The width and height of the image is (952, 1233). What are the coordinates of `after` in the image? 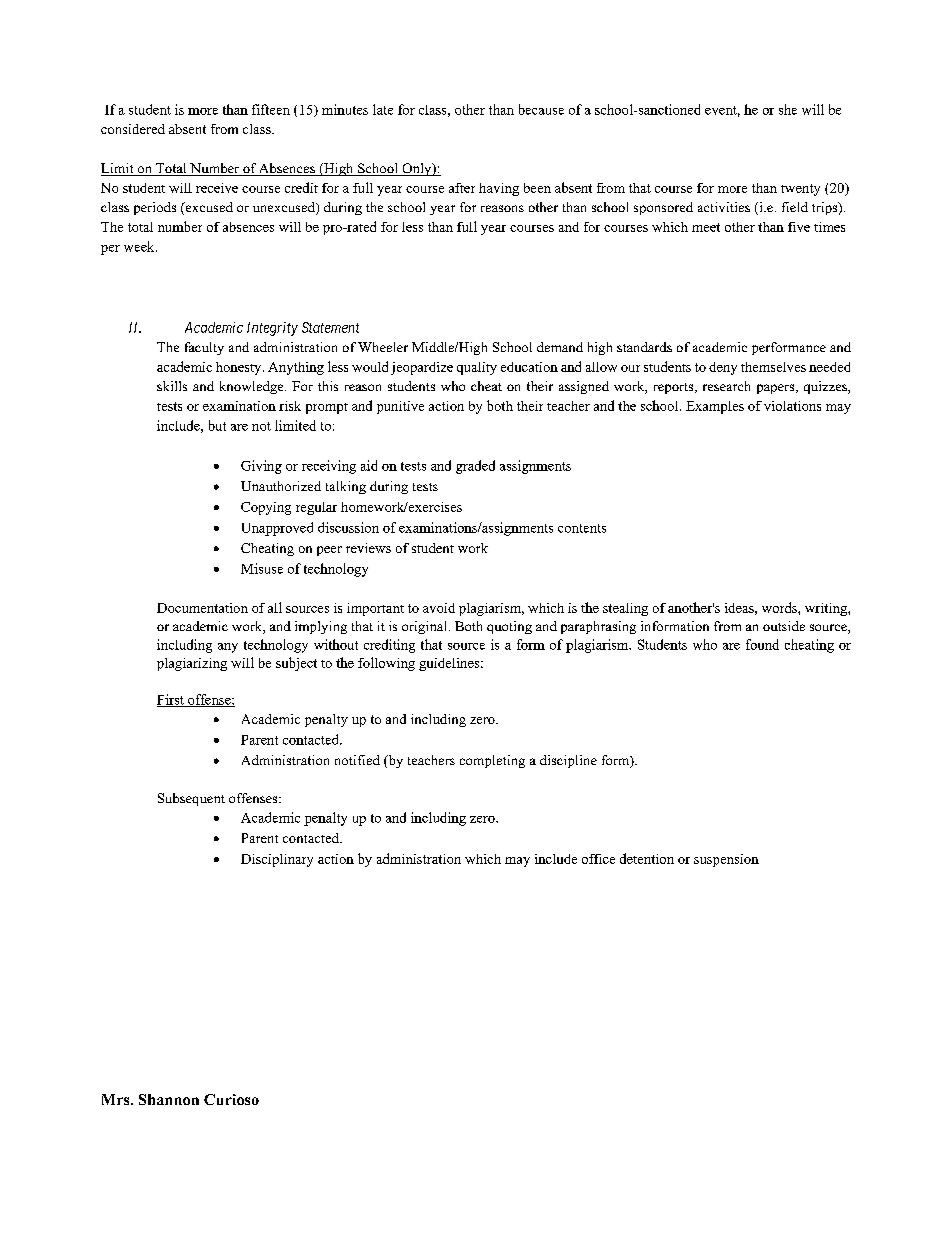 It's located at (462, 188).
